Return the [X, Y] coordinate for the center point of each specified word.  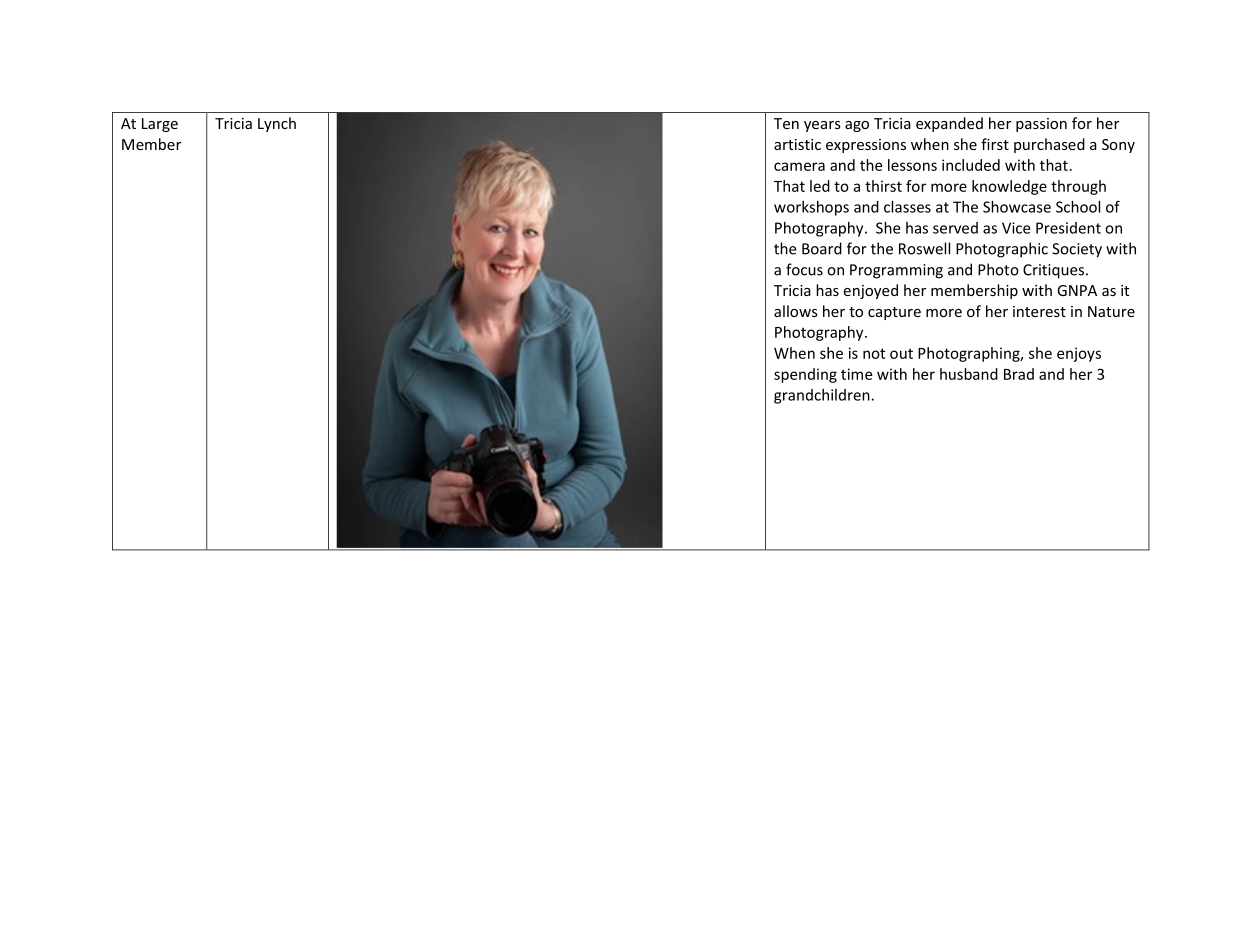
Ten [786, 123]
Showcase [1017, 207]
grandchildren [823, 396]
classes [907, 207]
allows [796, 311]
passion [1041, 125]
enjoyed [870, 291]
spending [805, 375]
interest [1039, 311]
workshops [811, 208]
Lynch [277, 124]
